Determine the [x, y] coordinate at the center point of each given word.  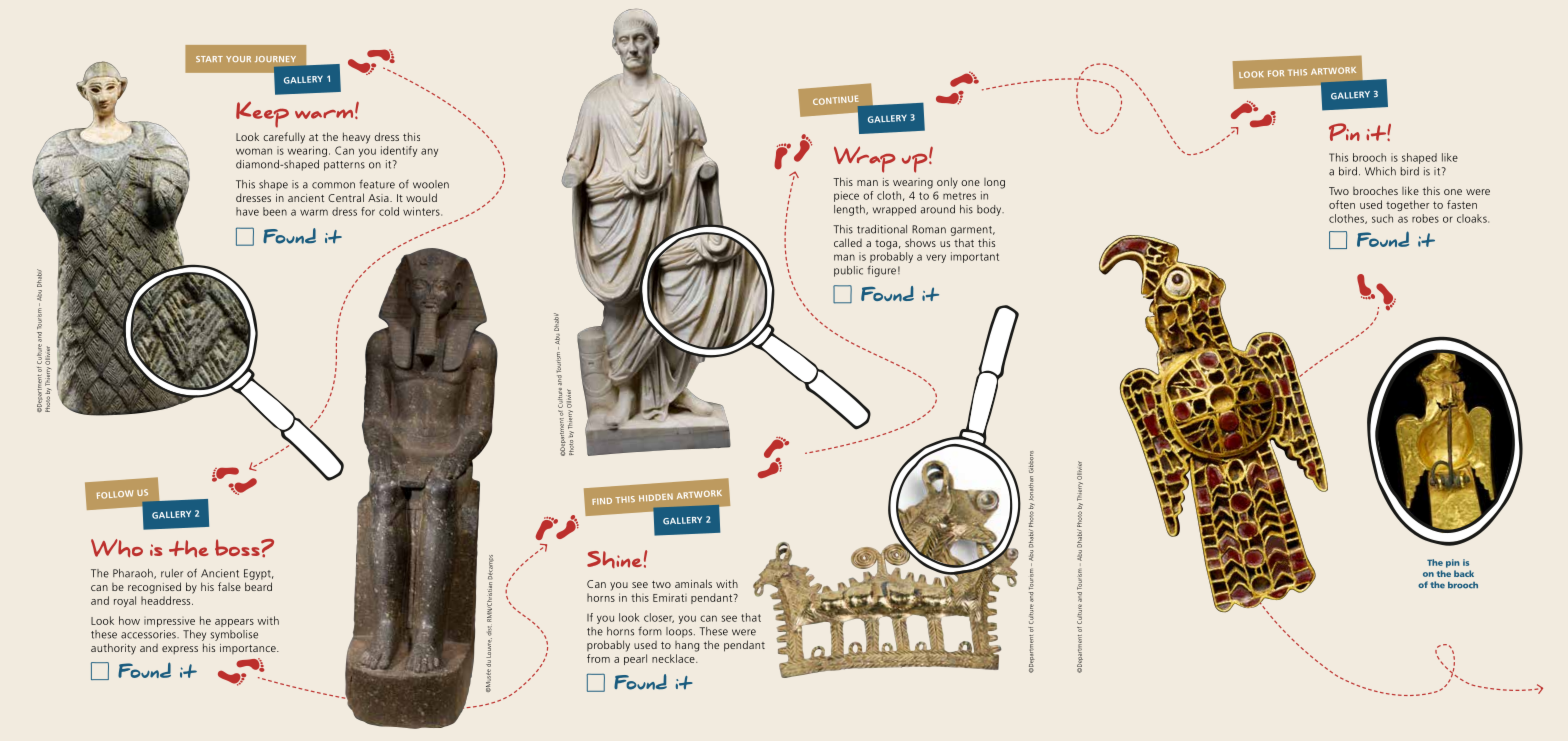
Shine [614, 559]
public [848, 271]
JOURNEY [275, 59]
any [429, 152]
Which [1380, 171]
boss [238, 547]
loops [680, 632]
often [1342, 204]
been [275, 211]
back [1464, 573]
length [850, 210]
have [247, 211]
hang [687, 646]
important [975, 257]
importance [249, 649]
